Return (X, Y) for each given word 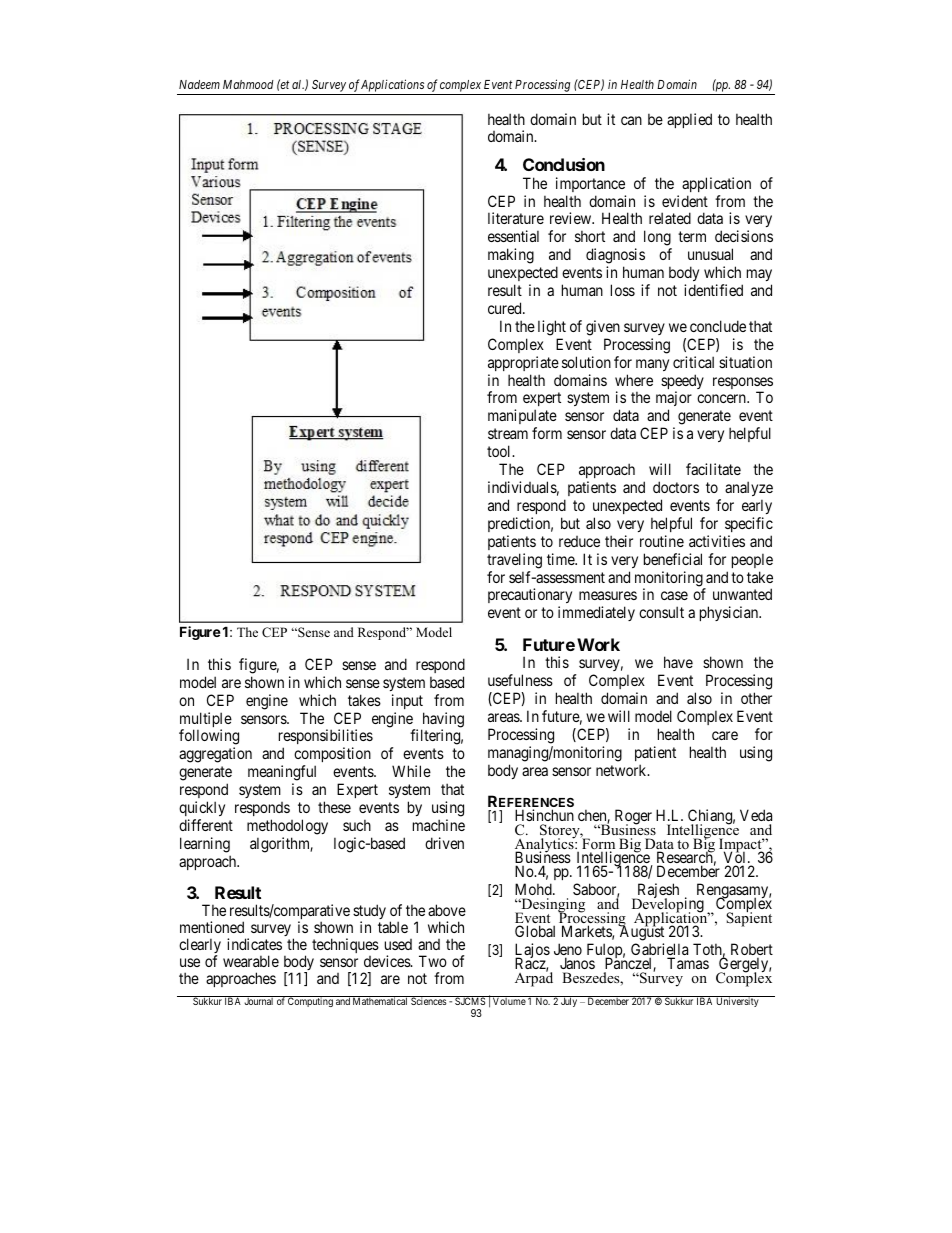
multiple (206, 721)
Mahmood (248, 84)
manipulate (522, 418)
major (674, 400)
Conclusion (564, 164)
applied (689, 120)
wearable (251, 961)
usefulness (520, 680)
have (678, 662)
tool (500, 451)
